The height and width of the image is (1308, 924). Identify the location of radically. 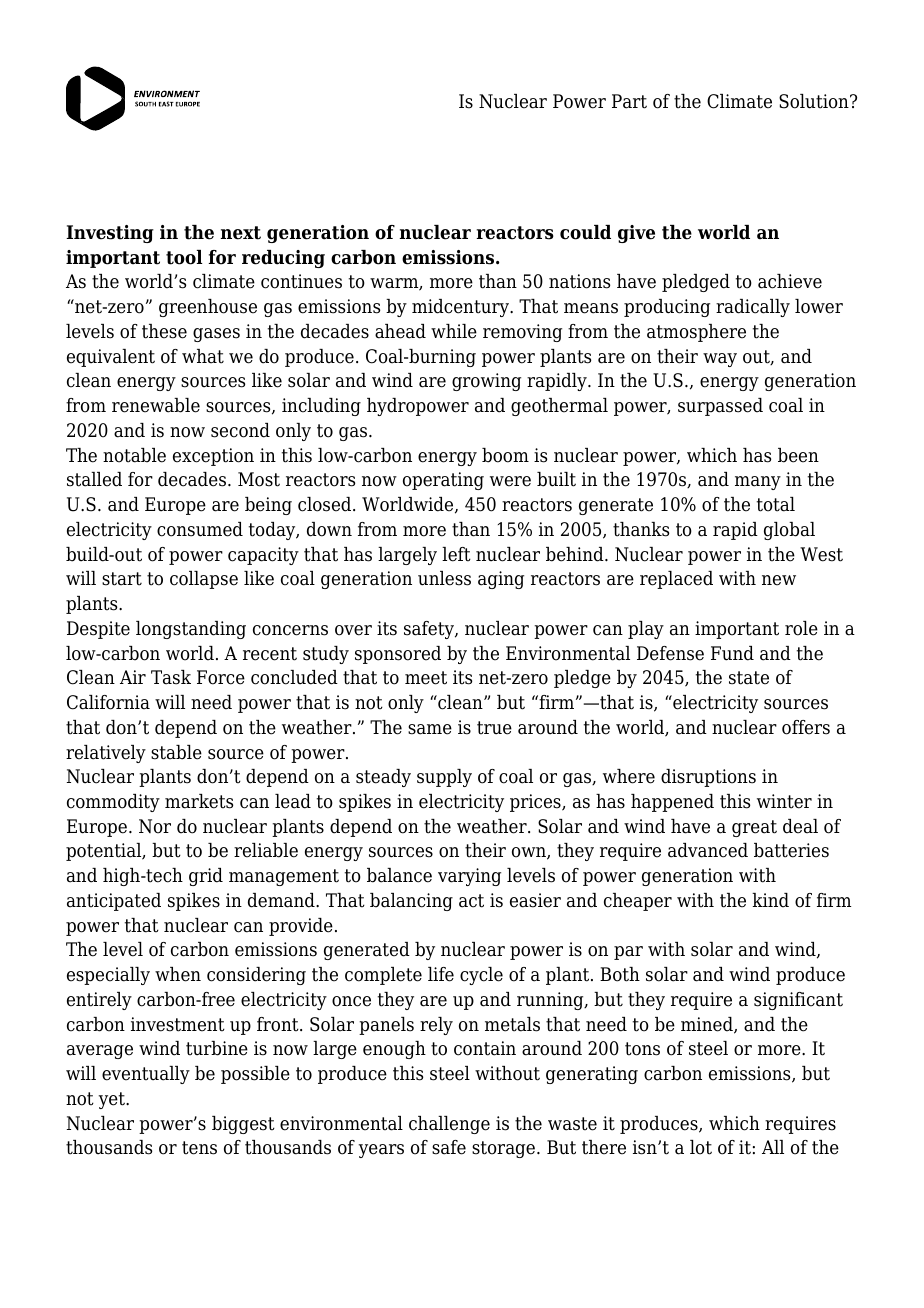
(753, 308).
